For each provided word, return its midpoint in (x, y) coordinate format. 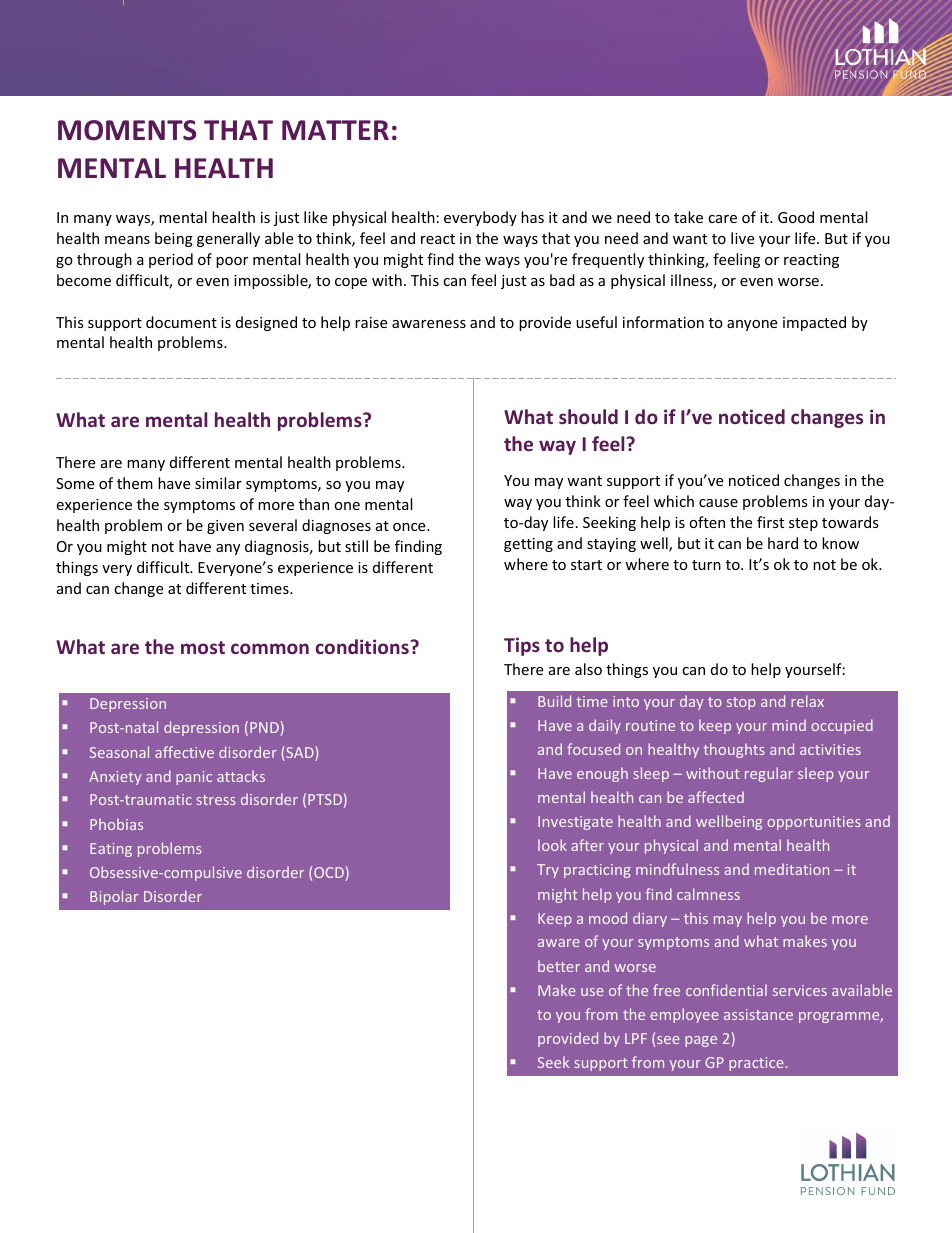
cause (718, 503)
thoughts (734, 750)
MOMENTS (127, 130)
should (588, 416)
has (532, 217)
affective (184, 752)
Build (554, 701)
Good (796, 217)
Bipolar (114, 897)
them (135, 483)
